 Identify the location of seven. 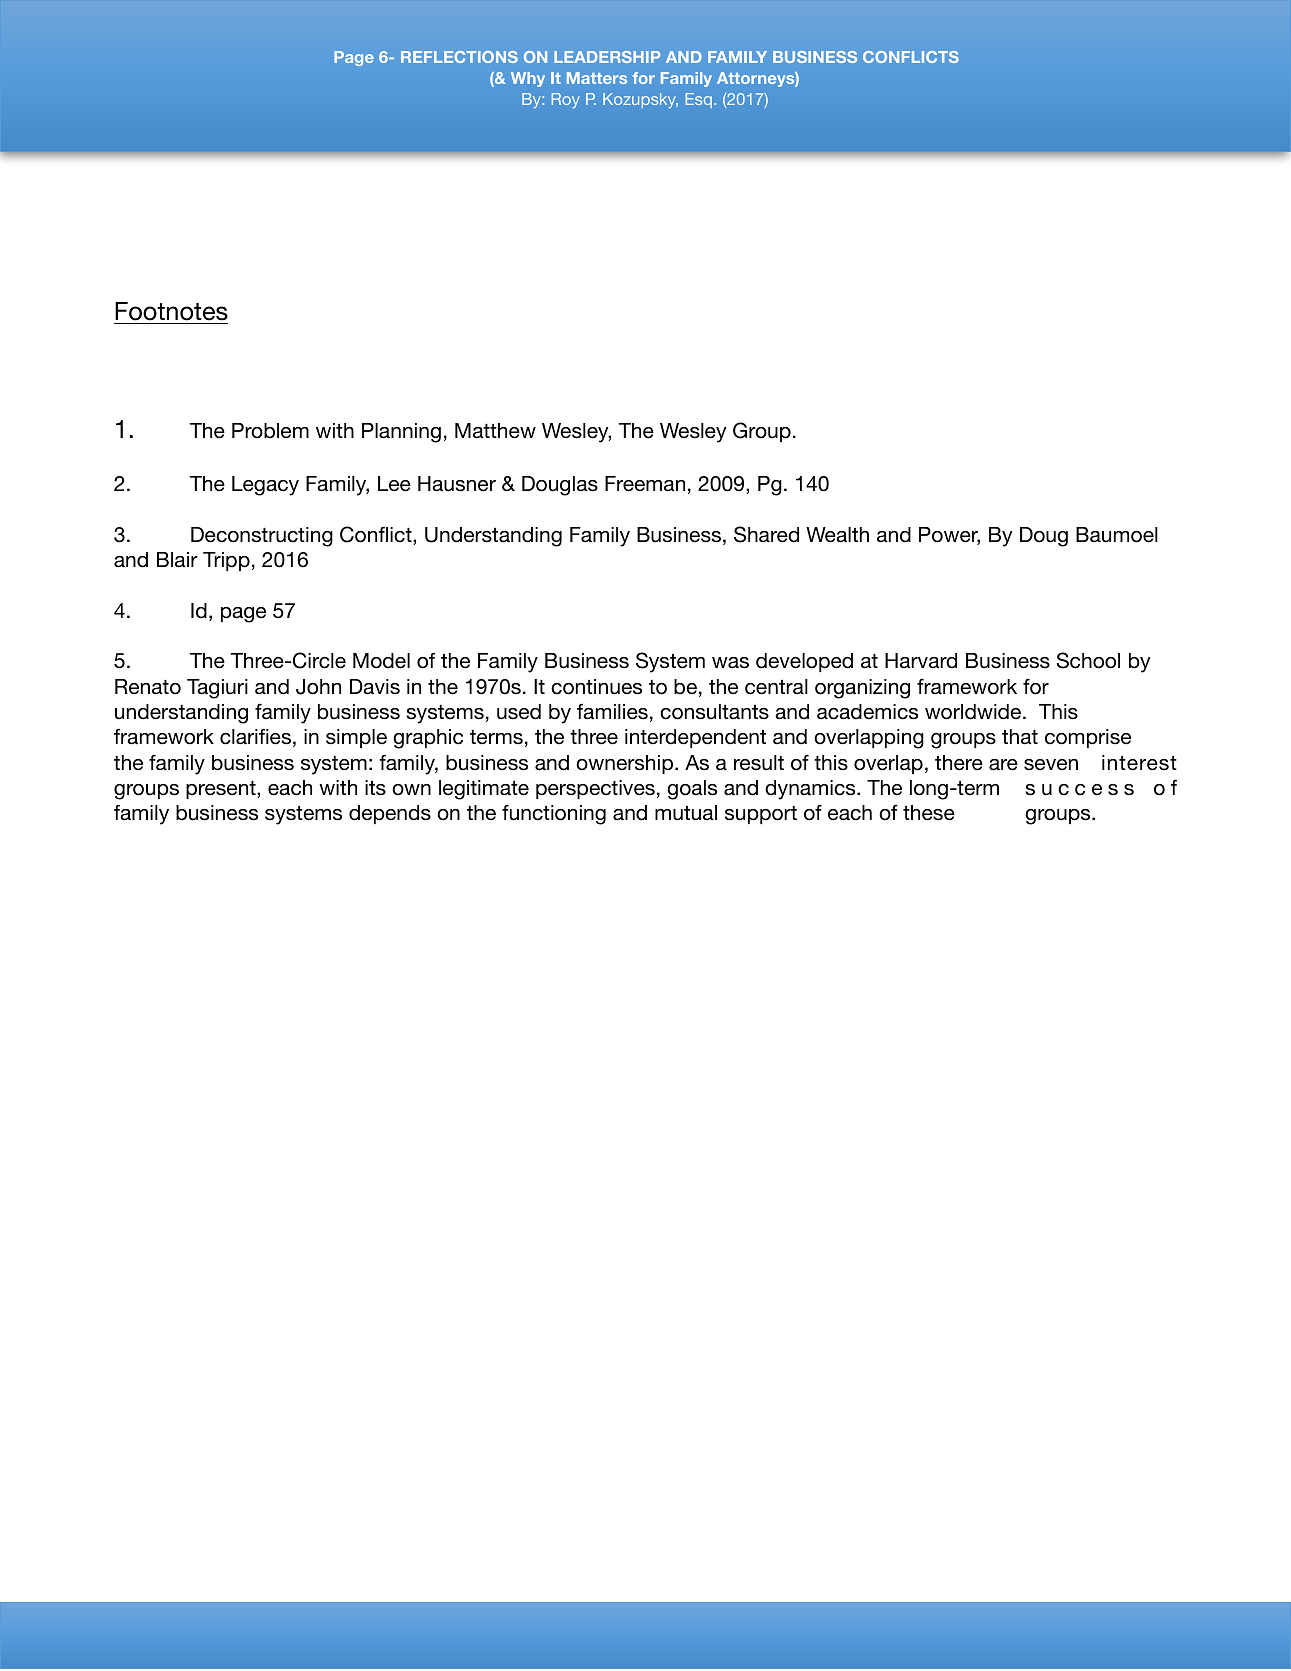
(1051, 765).
